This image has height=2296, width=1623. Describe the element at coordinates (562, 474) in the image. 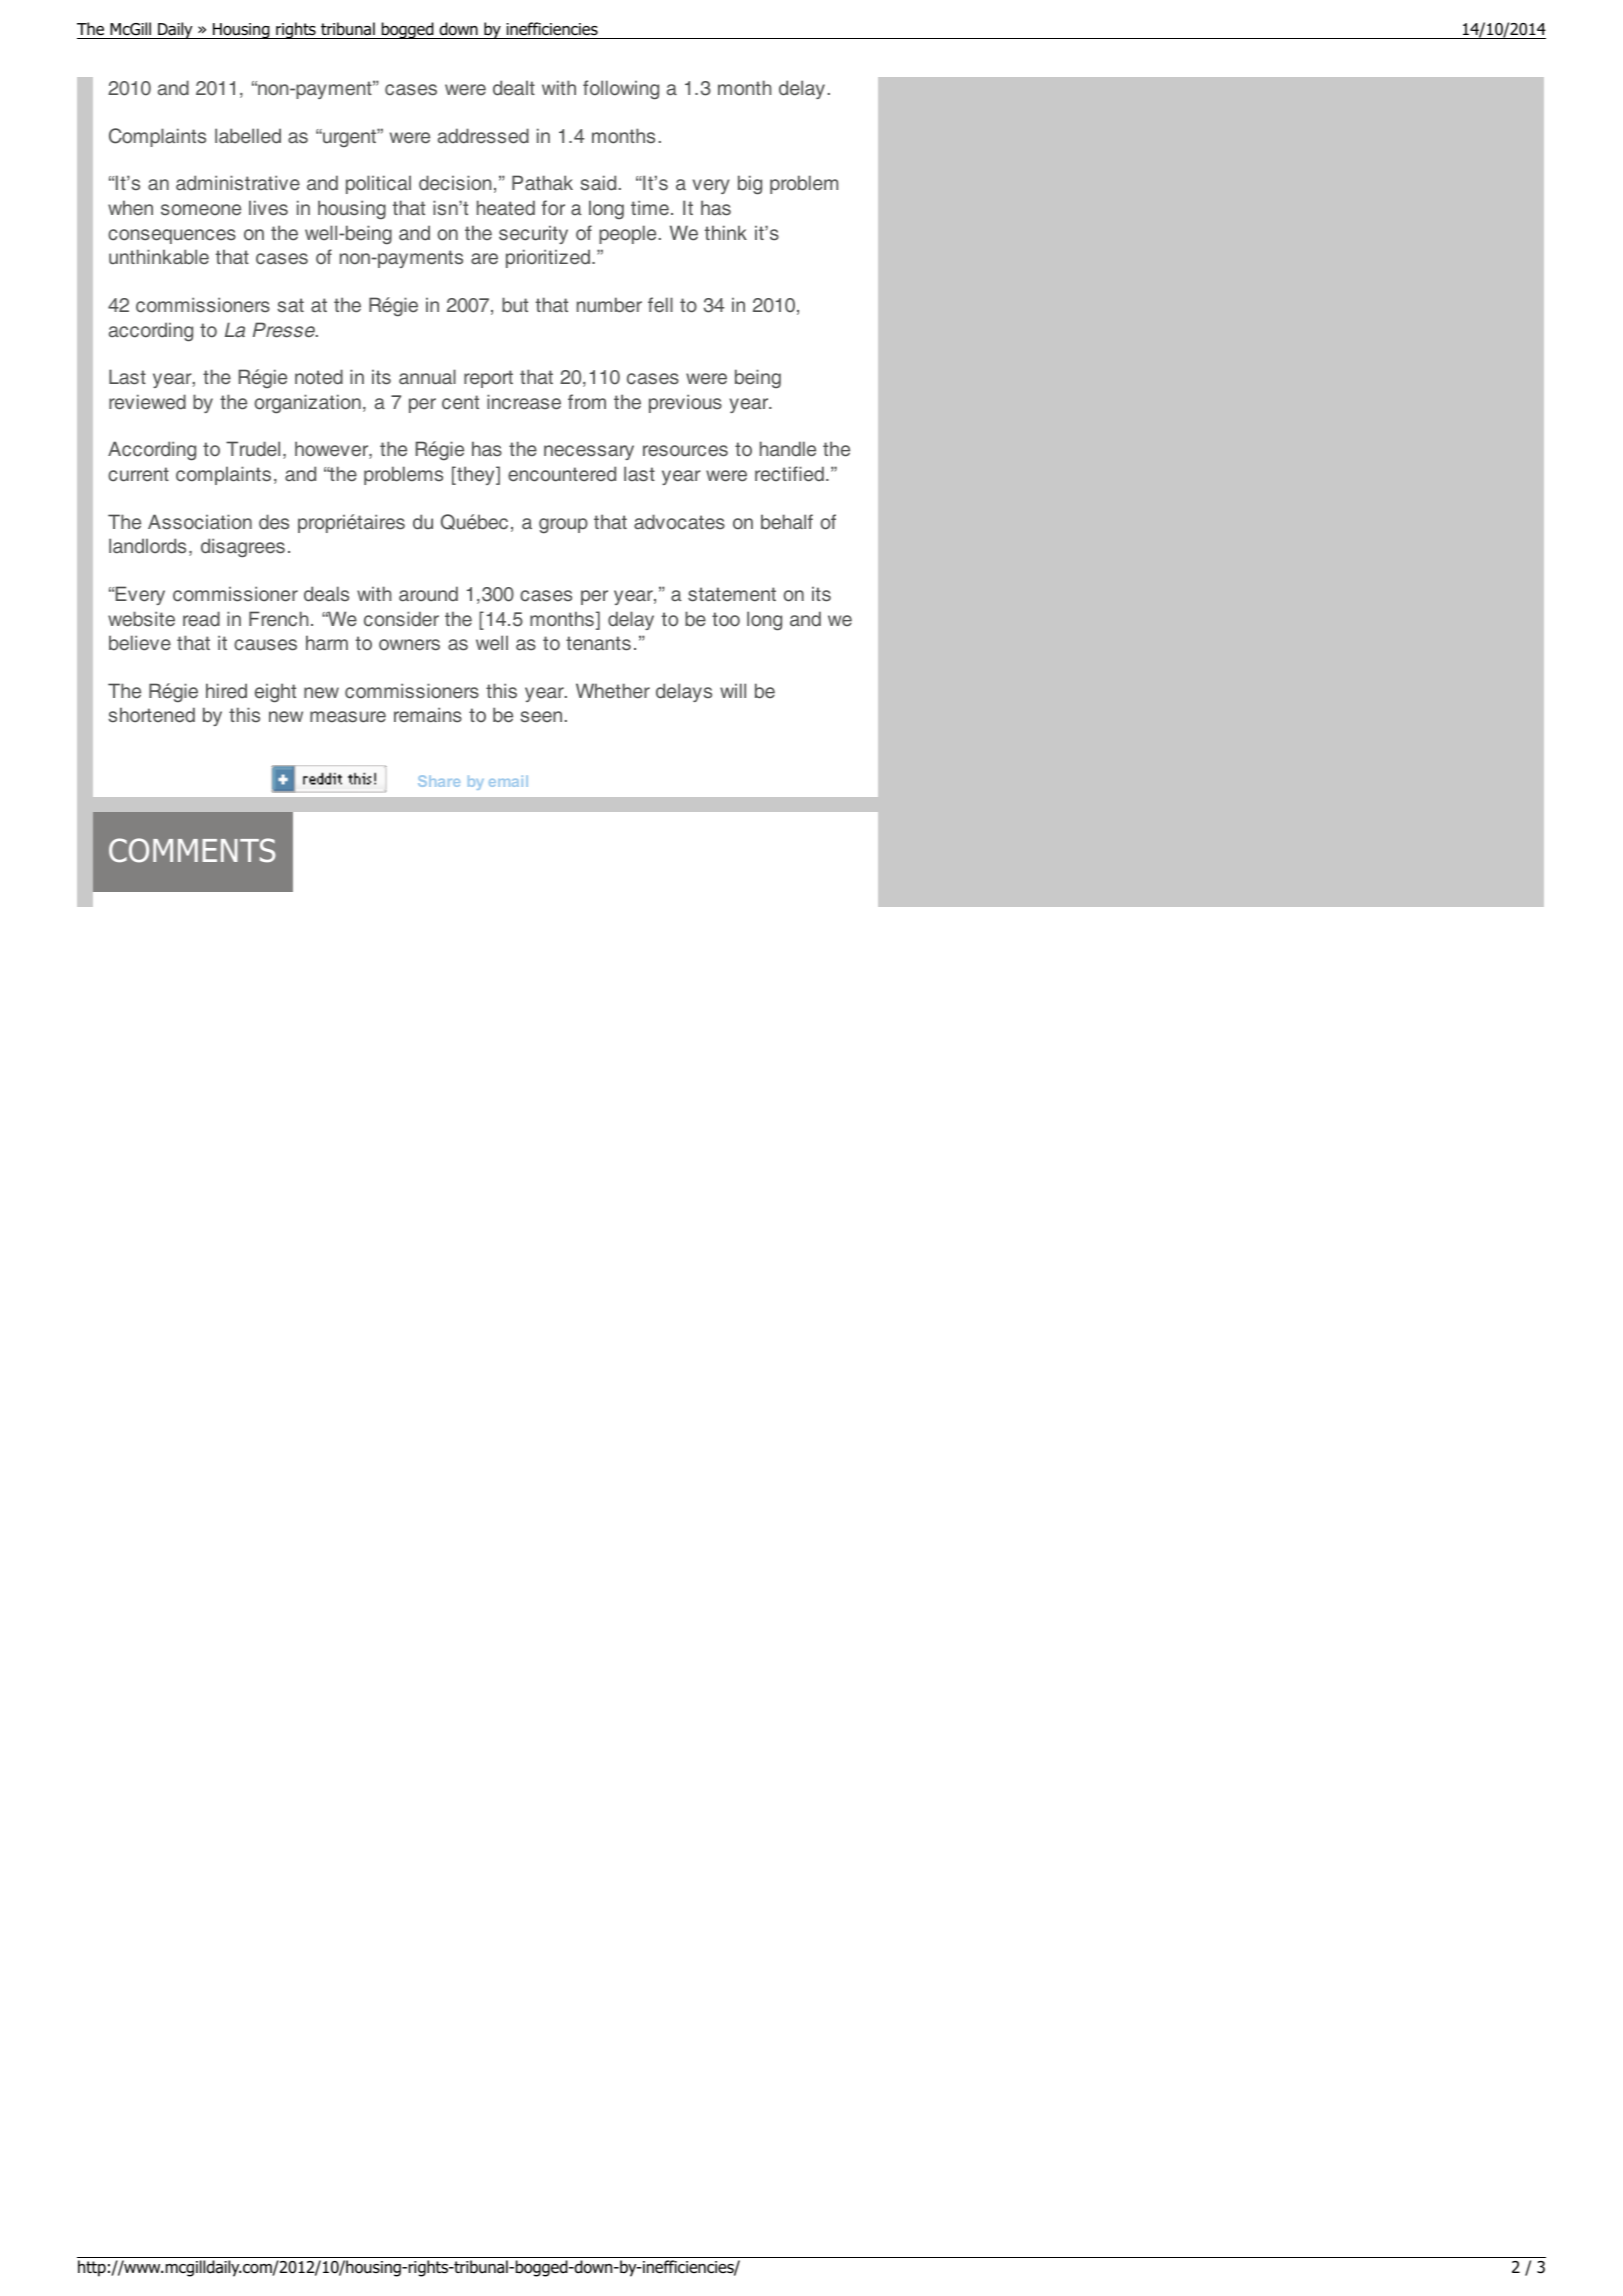

I see `encountered` at that location.
